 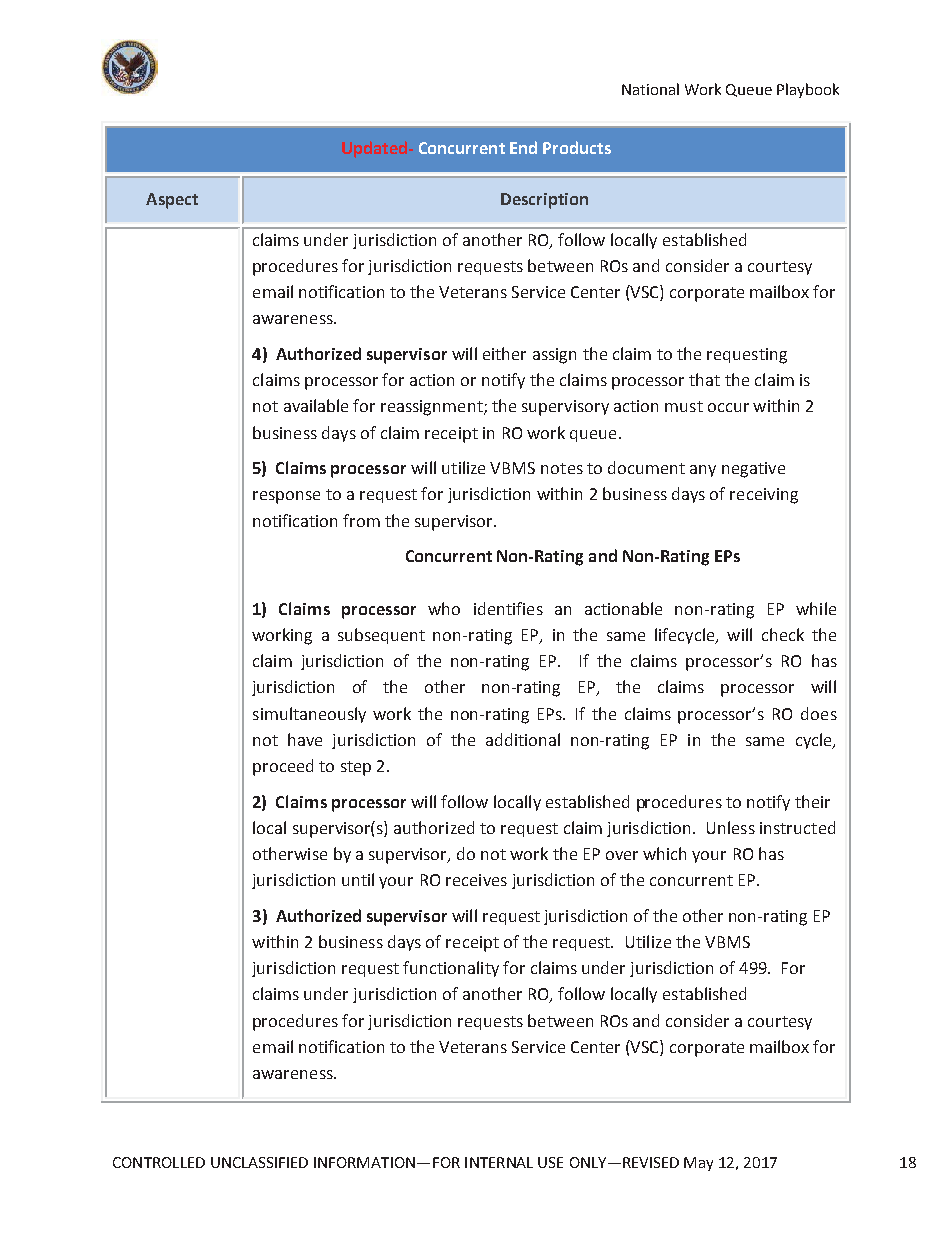 What do you see at coordinates (808, 90) in the screenshot?
I see `Playbook` at bounding box center [808, 90].
